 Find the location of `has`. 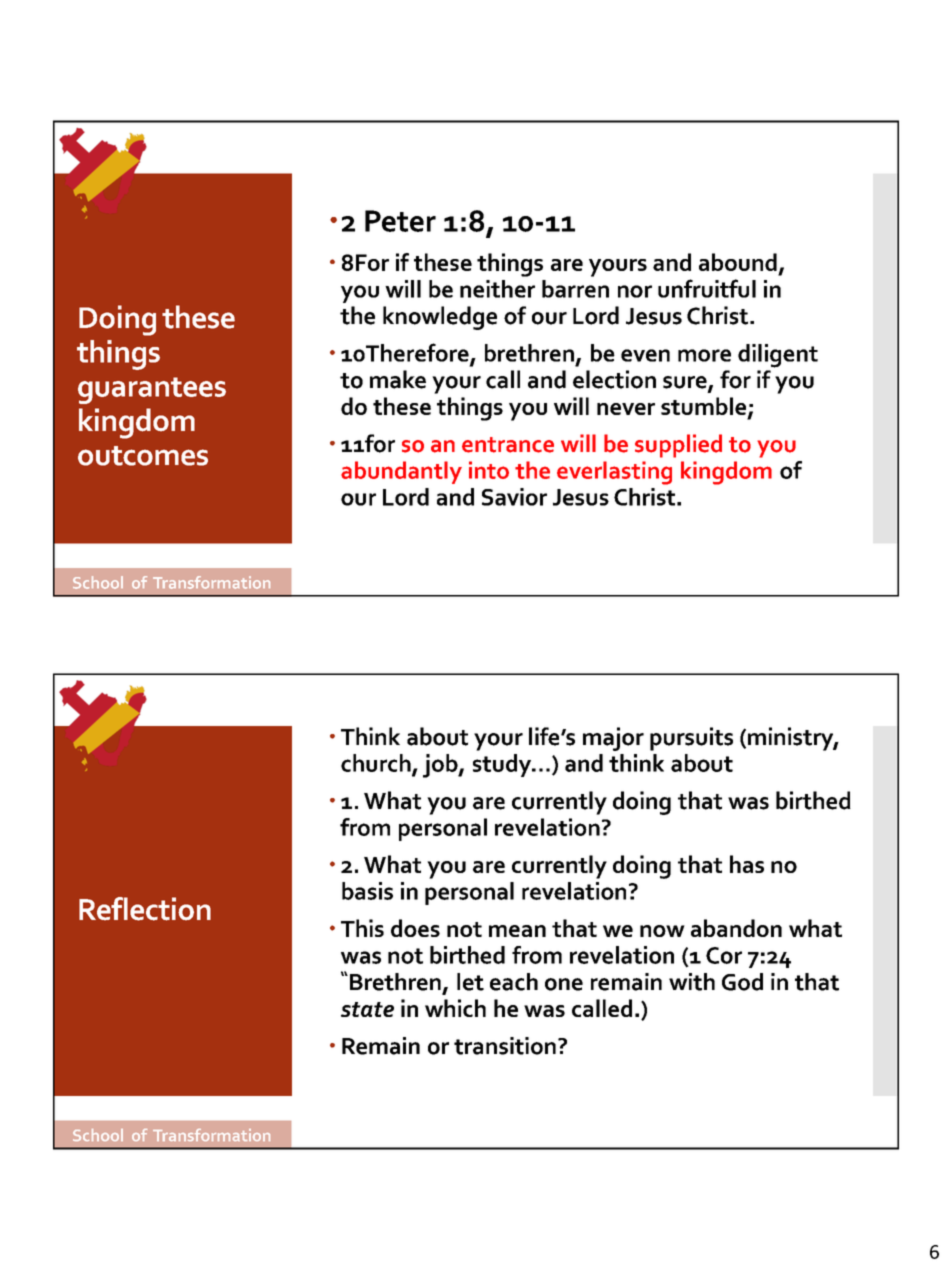

has is located at coordinates (747, 864).
